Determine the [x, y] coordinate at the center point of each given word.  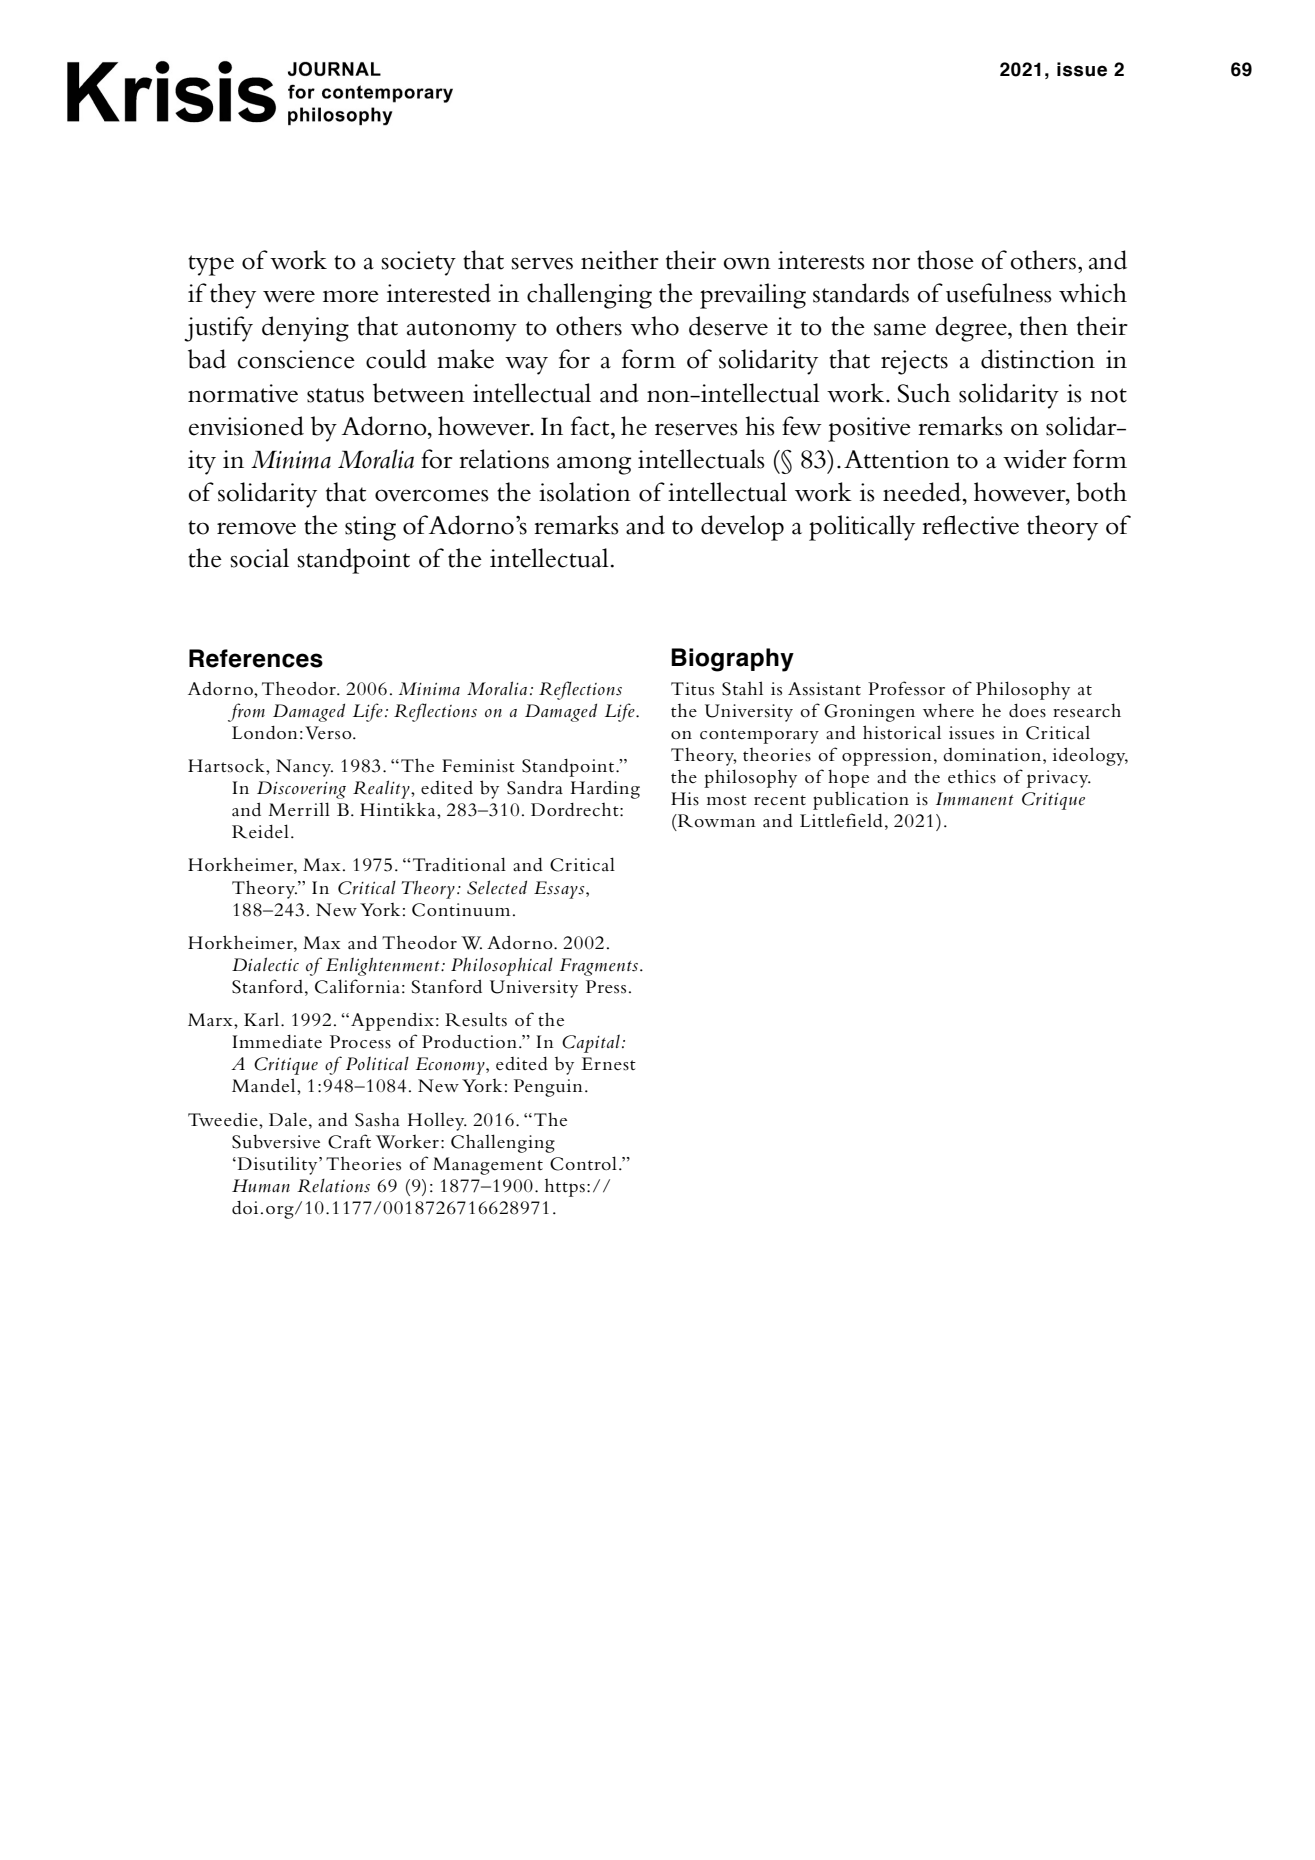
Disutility [277, 1165]
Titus [692, 689]
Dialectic [265, 964]
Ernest [608, 1064]
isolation [585, 492]
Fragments [599, 967]
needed [923, 492]
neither [620, 260]
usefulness [999, 293]
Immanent [975, 799]
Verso [329, 733]
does [1027, 711]
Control [583, 1163]
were [289, 296]
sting [370, 528]
